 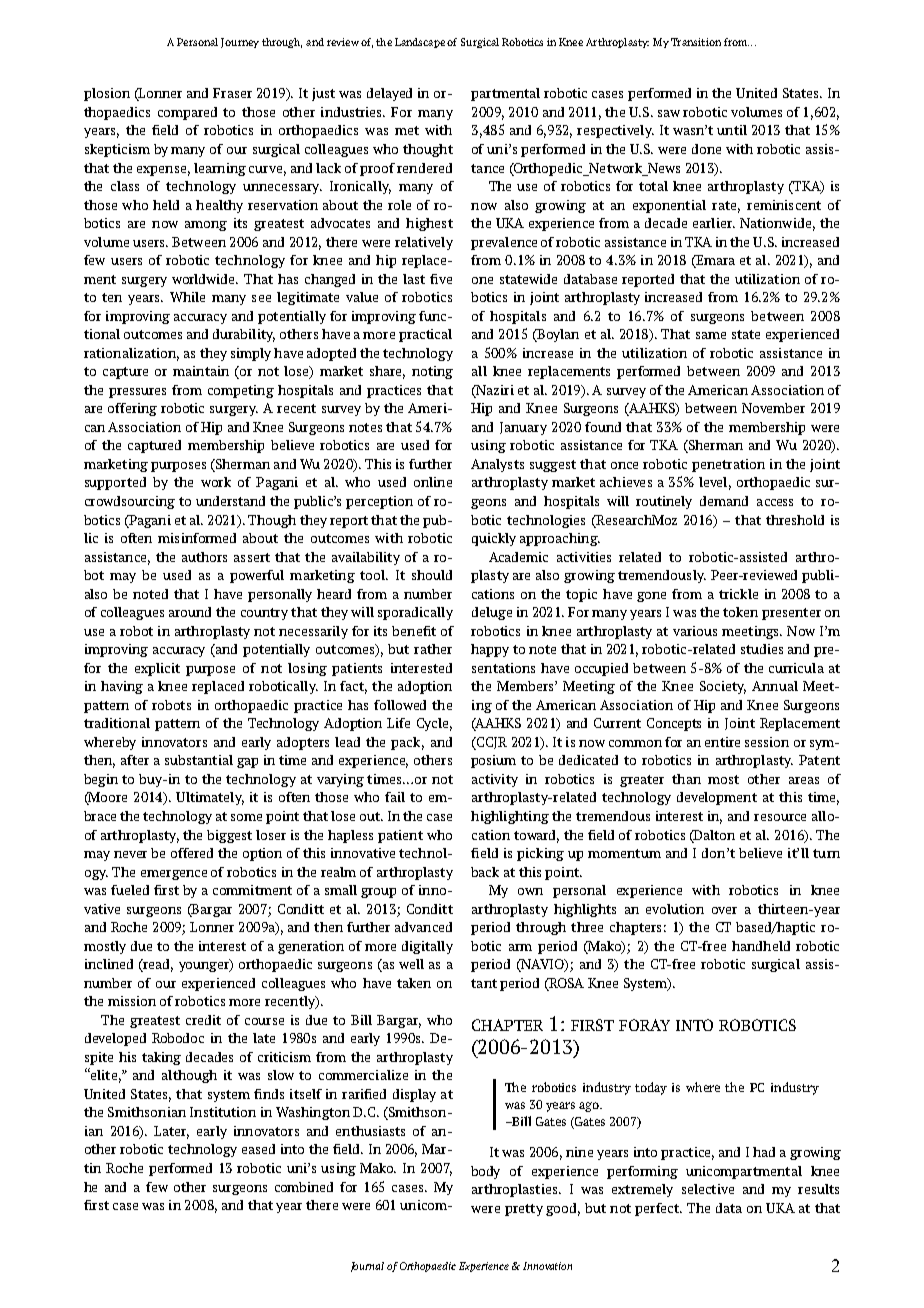 I want to click on resource, so click(x=780, y=817).
